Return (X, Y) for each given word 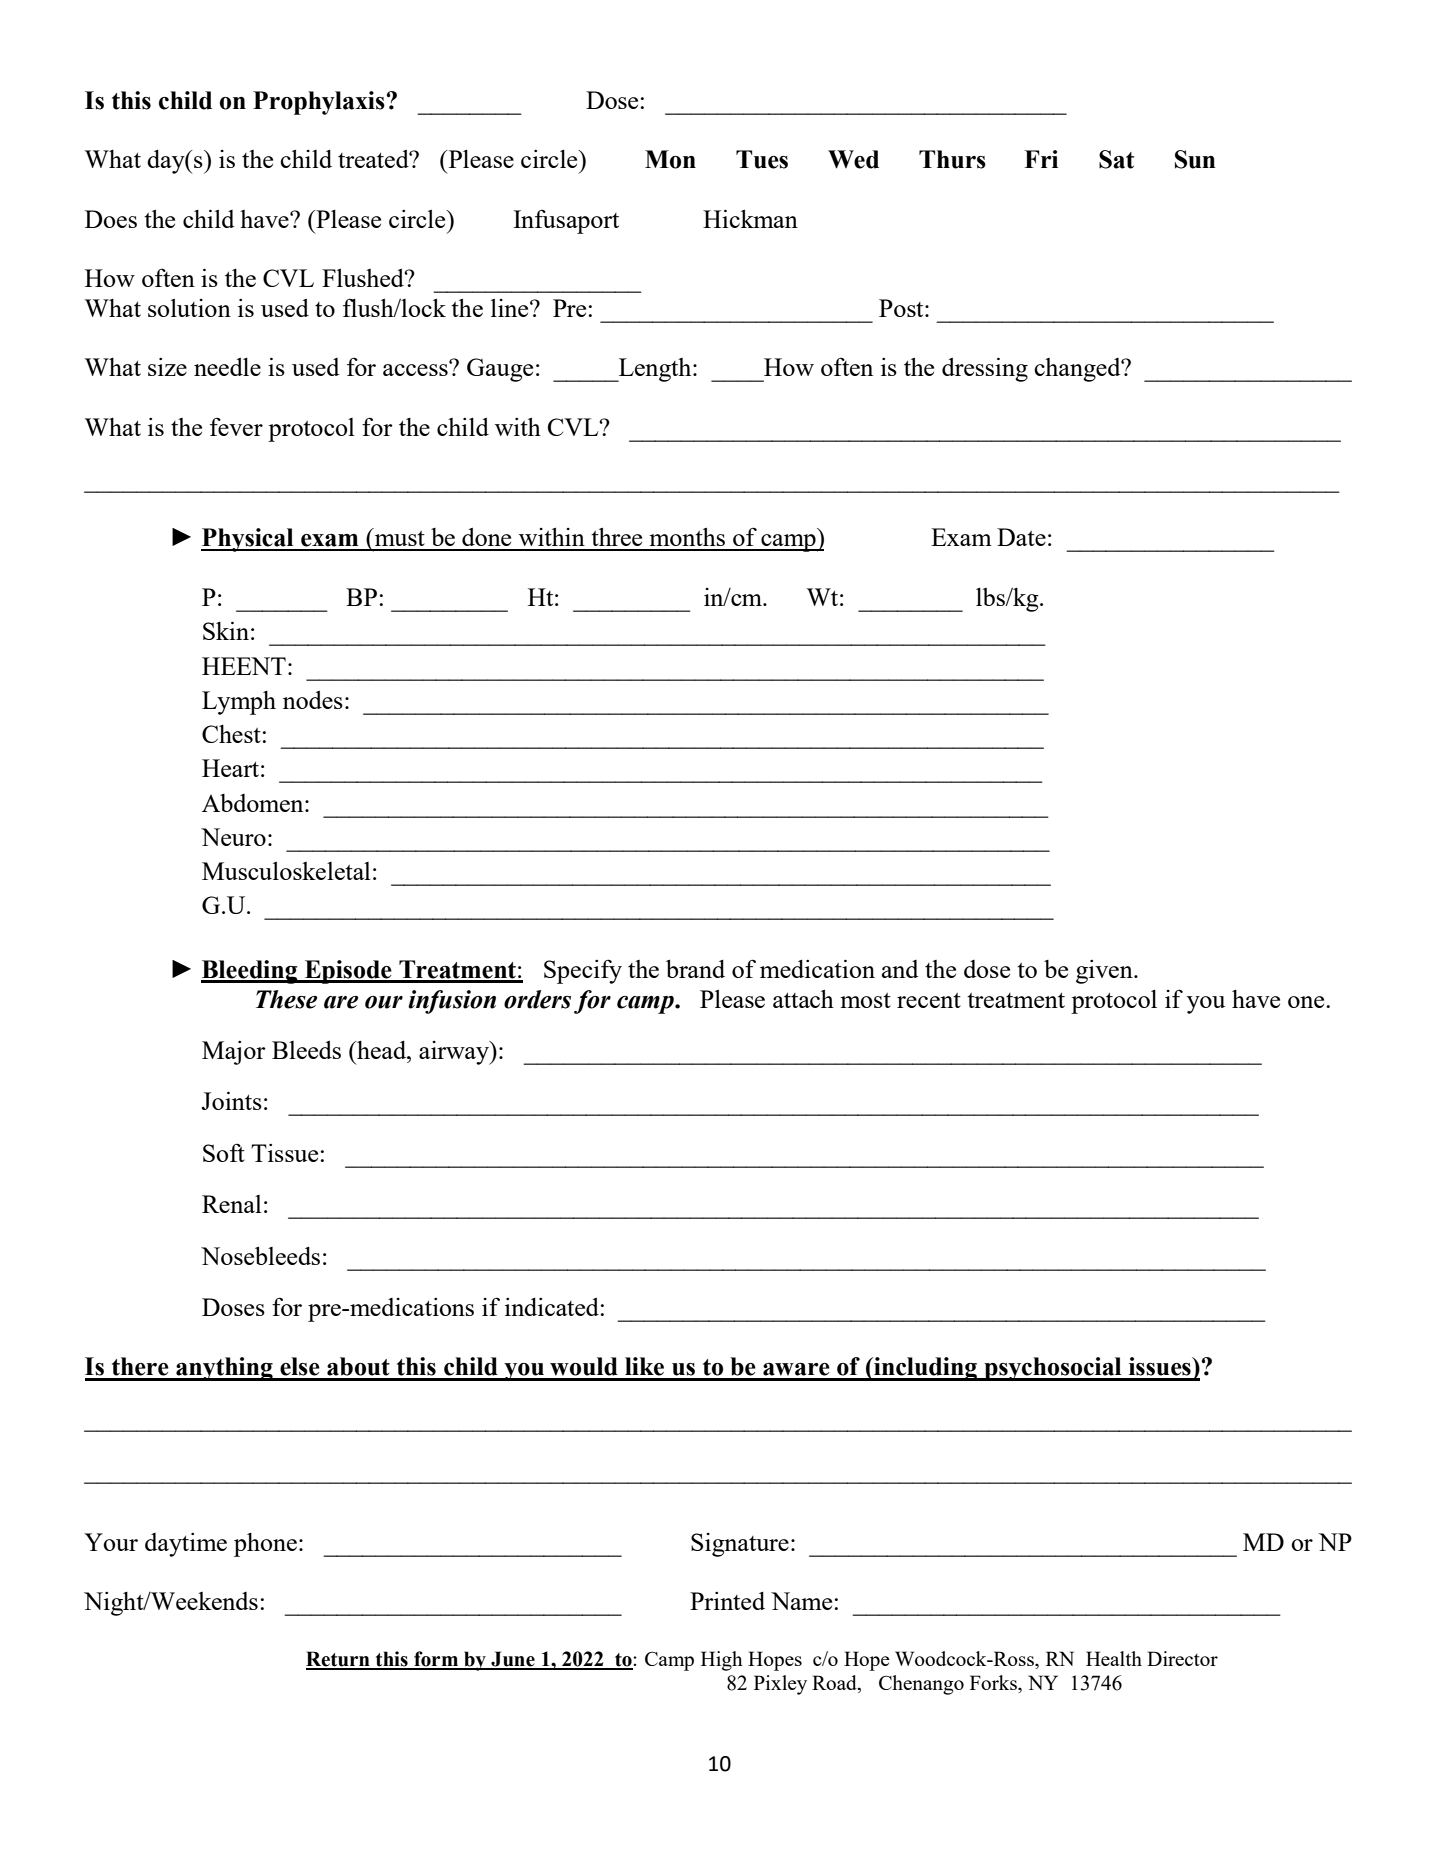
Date (1021, 537)
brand (695, 968)
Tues (762, 159)
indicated (552, 1307)
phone (267, 1545)
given (1105, 972)
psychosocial (1053, 1369)
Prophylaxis (319, 103)
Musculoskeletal (286, 871)
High (722, 1661)
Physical (248, 540)
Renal (232, 1204)
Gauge (500, 370)
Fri (1041, 159)
